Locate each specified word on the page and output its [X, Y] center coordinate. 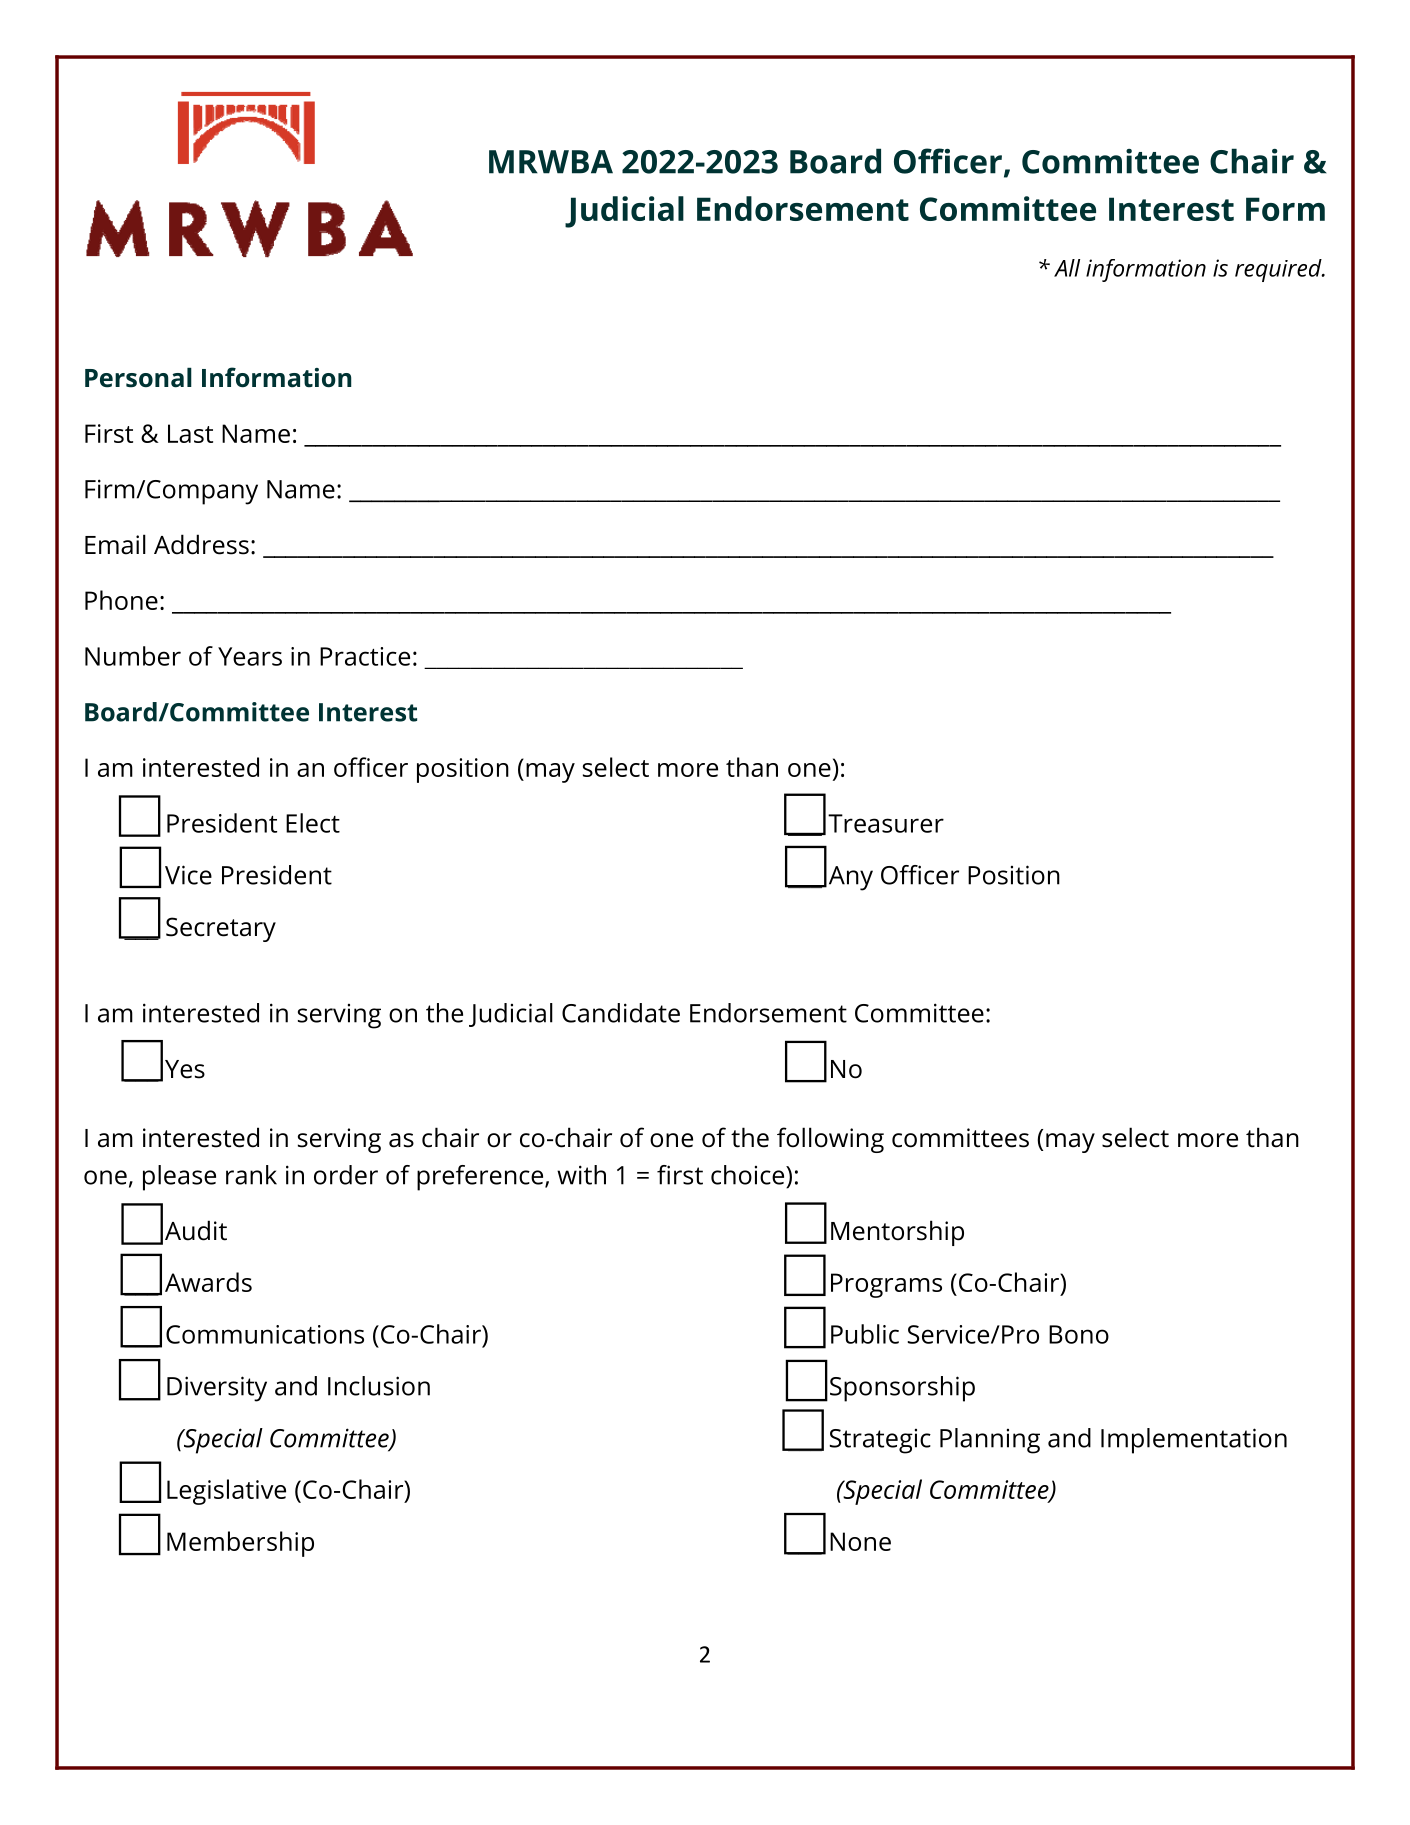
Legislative [226, 1492]
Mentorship [897, 1233]
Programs [886, 1285]
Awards [208, 1282]
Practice [365, 656]
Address [201, 544]
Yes [185, 1069]
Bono [1079, 1334]
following [830, 1140]
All [1067, 268]
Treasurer [886, 823]
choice [749, 1175]
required [1279, 270]
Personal [138, 377]
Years [250, 656]
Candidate [621, 1013]
